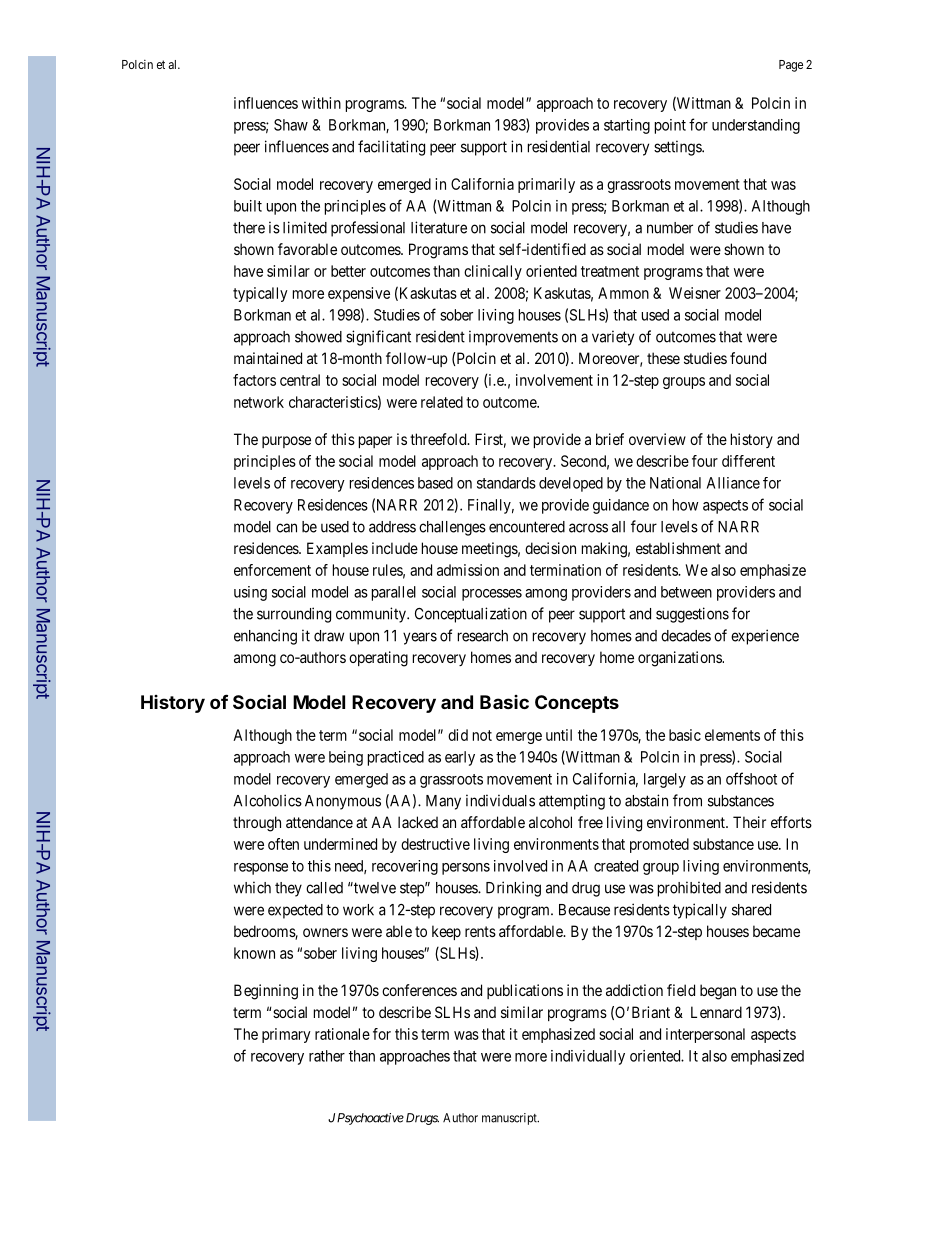 Image resolution: width=952 pixels, height=1233 pixels. I want to click on rather, so click(327, 1056).
